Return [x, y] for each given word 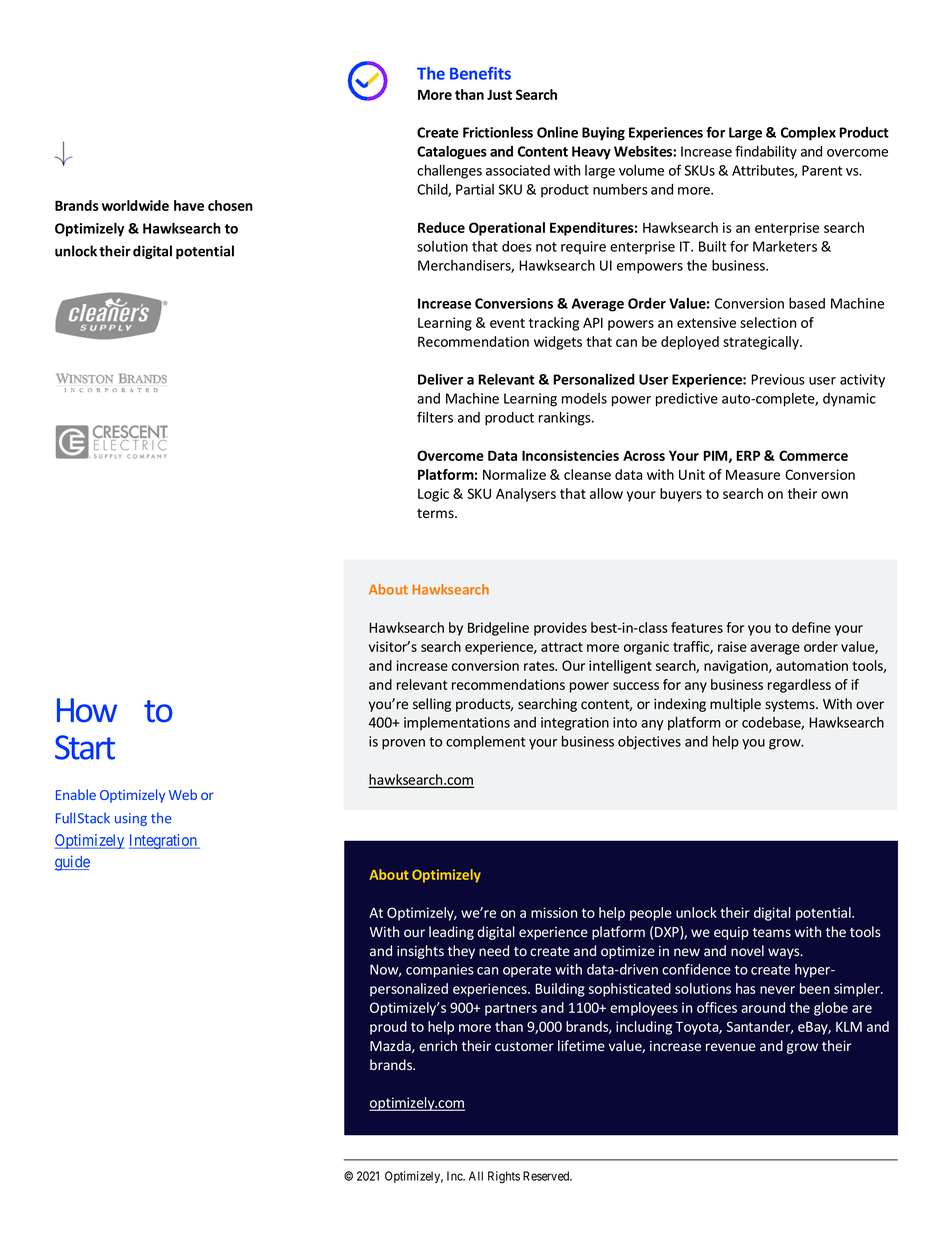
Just [499, 94]
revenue [731, 1047]
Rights [504, 1177]
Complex [808, 134]
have [189, 205]
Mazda [391, 1046]
